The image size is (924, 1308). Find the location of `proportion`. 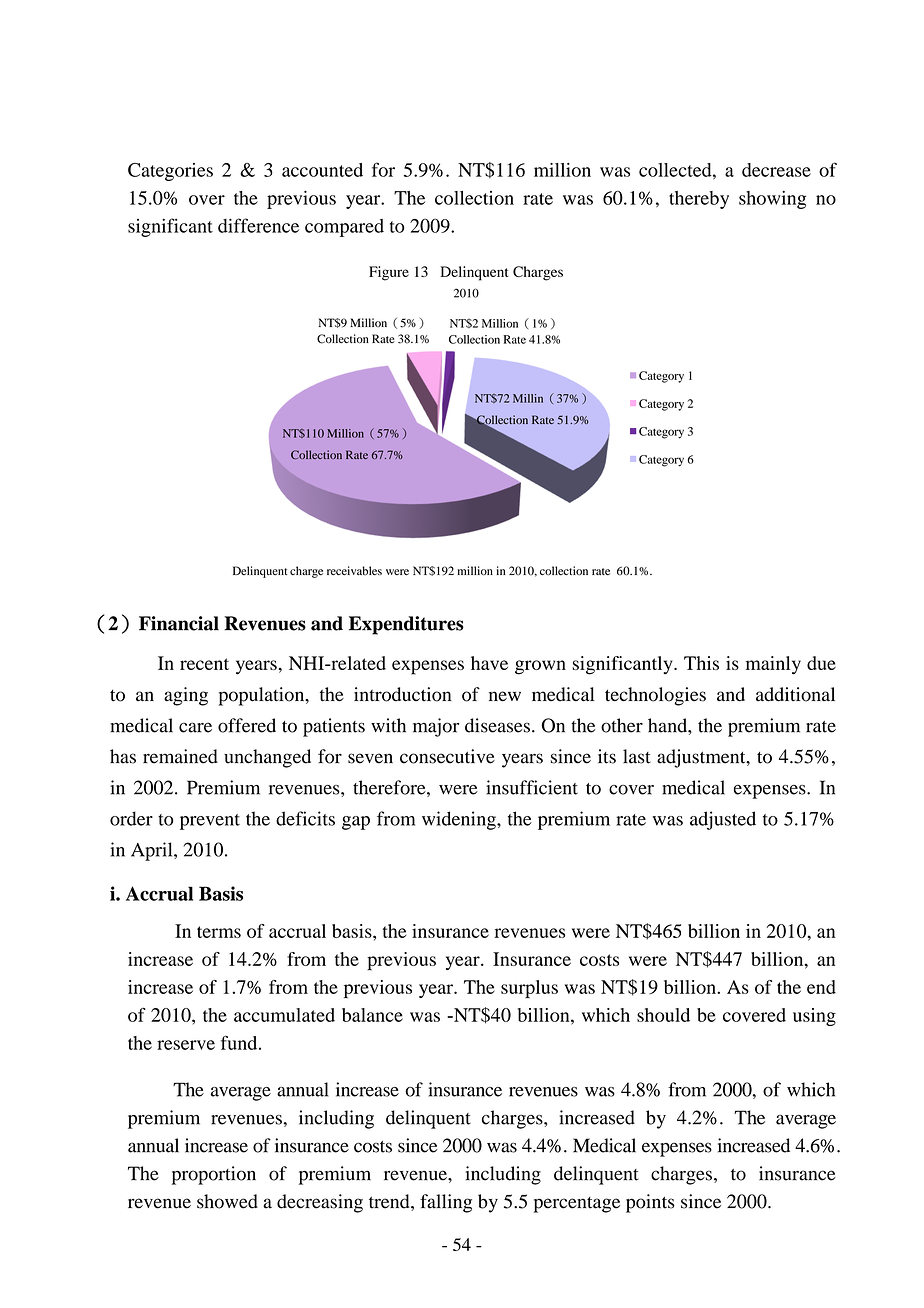

proportion is located at coordinates (214, 1175).
